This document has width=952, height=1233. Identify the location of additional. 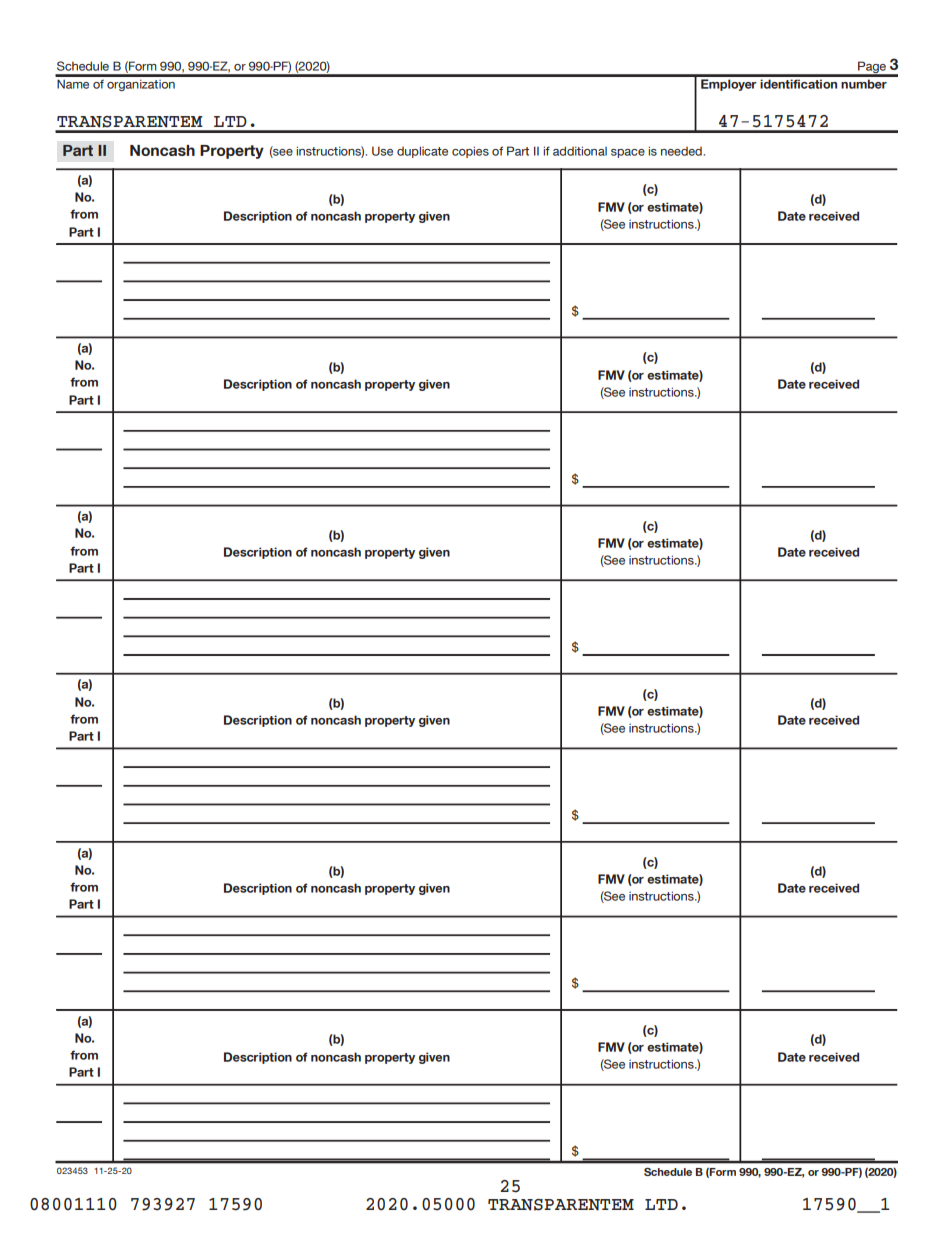
(580, 151).
